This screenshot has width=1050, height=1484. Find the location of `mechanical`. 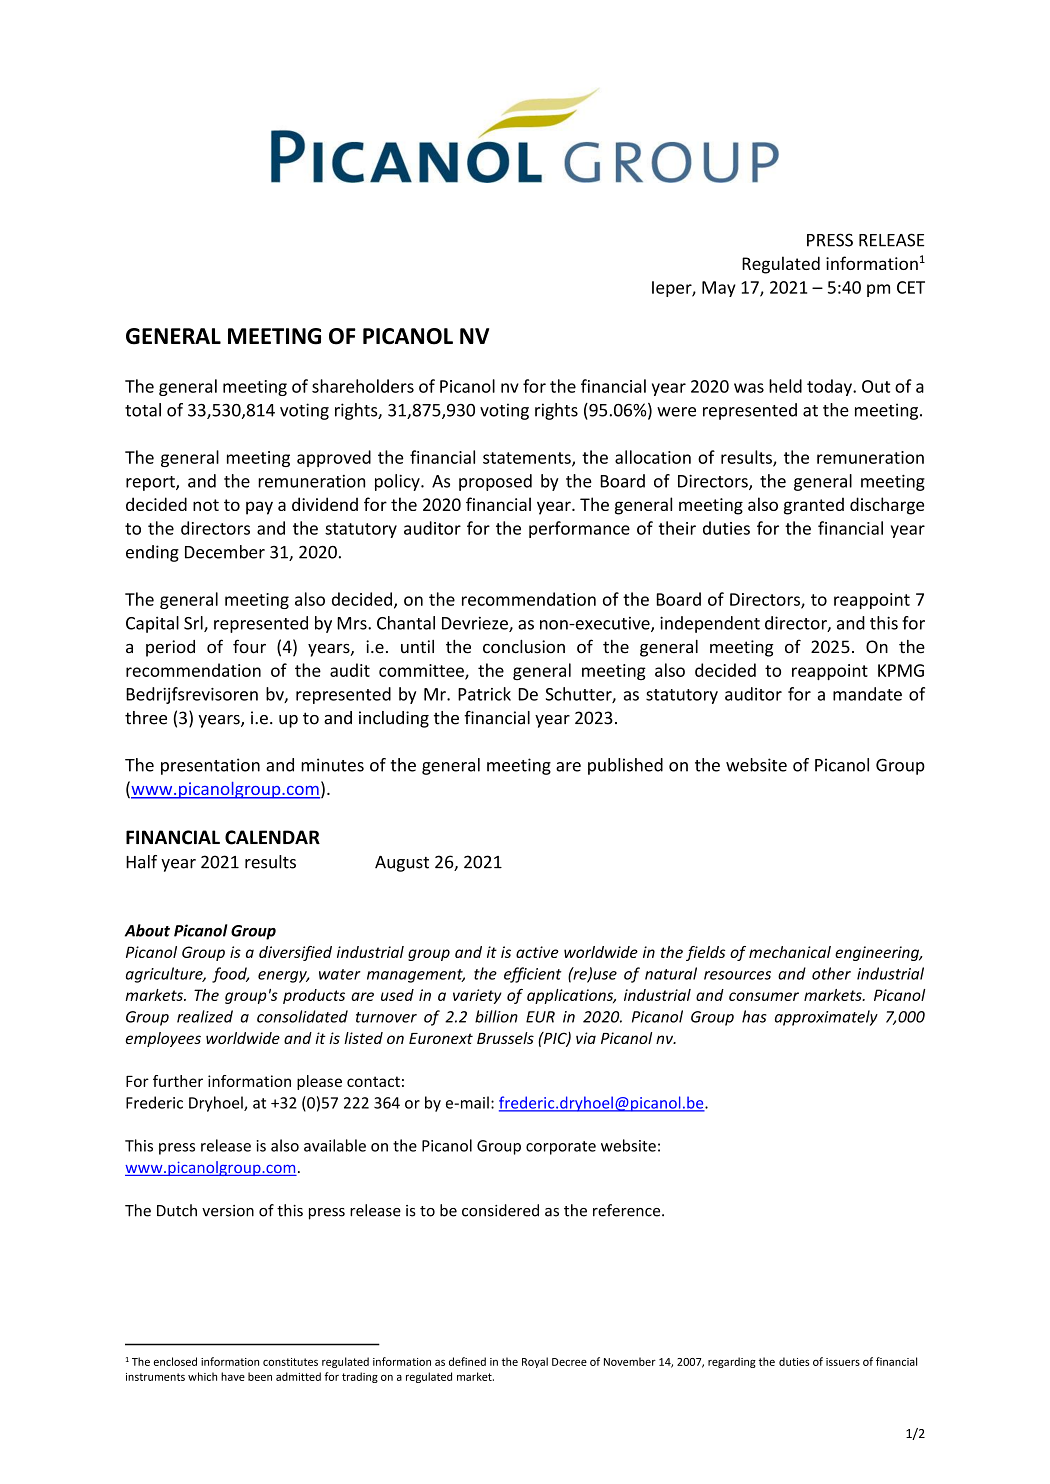

mechanical is located at coordinates (790, 952).
